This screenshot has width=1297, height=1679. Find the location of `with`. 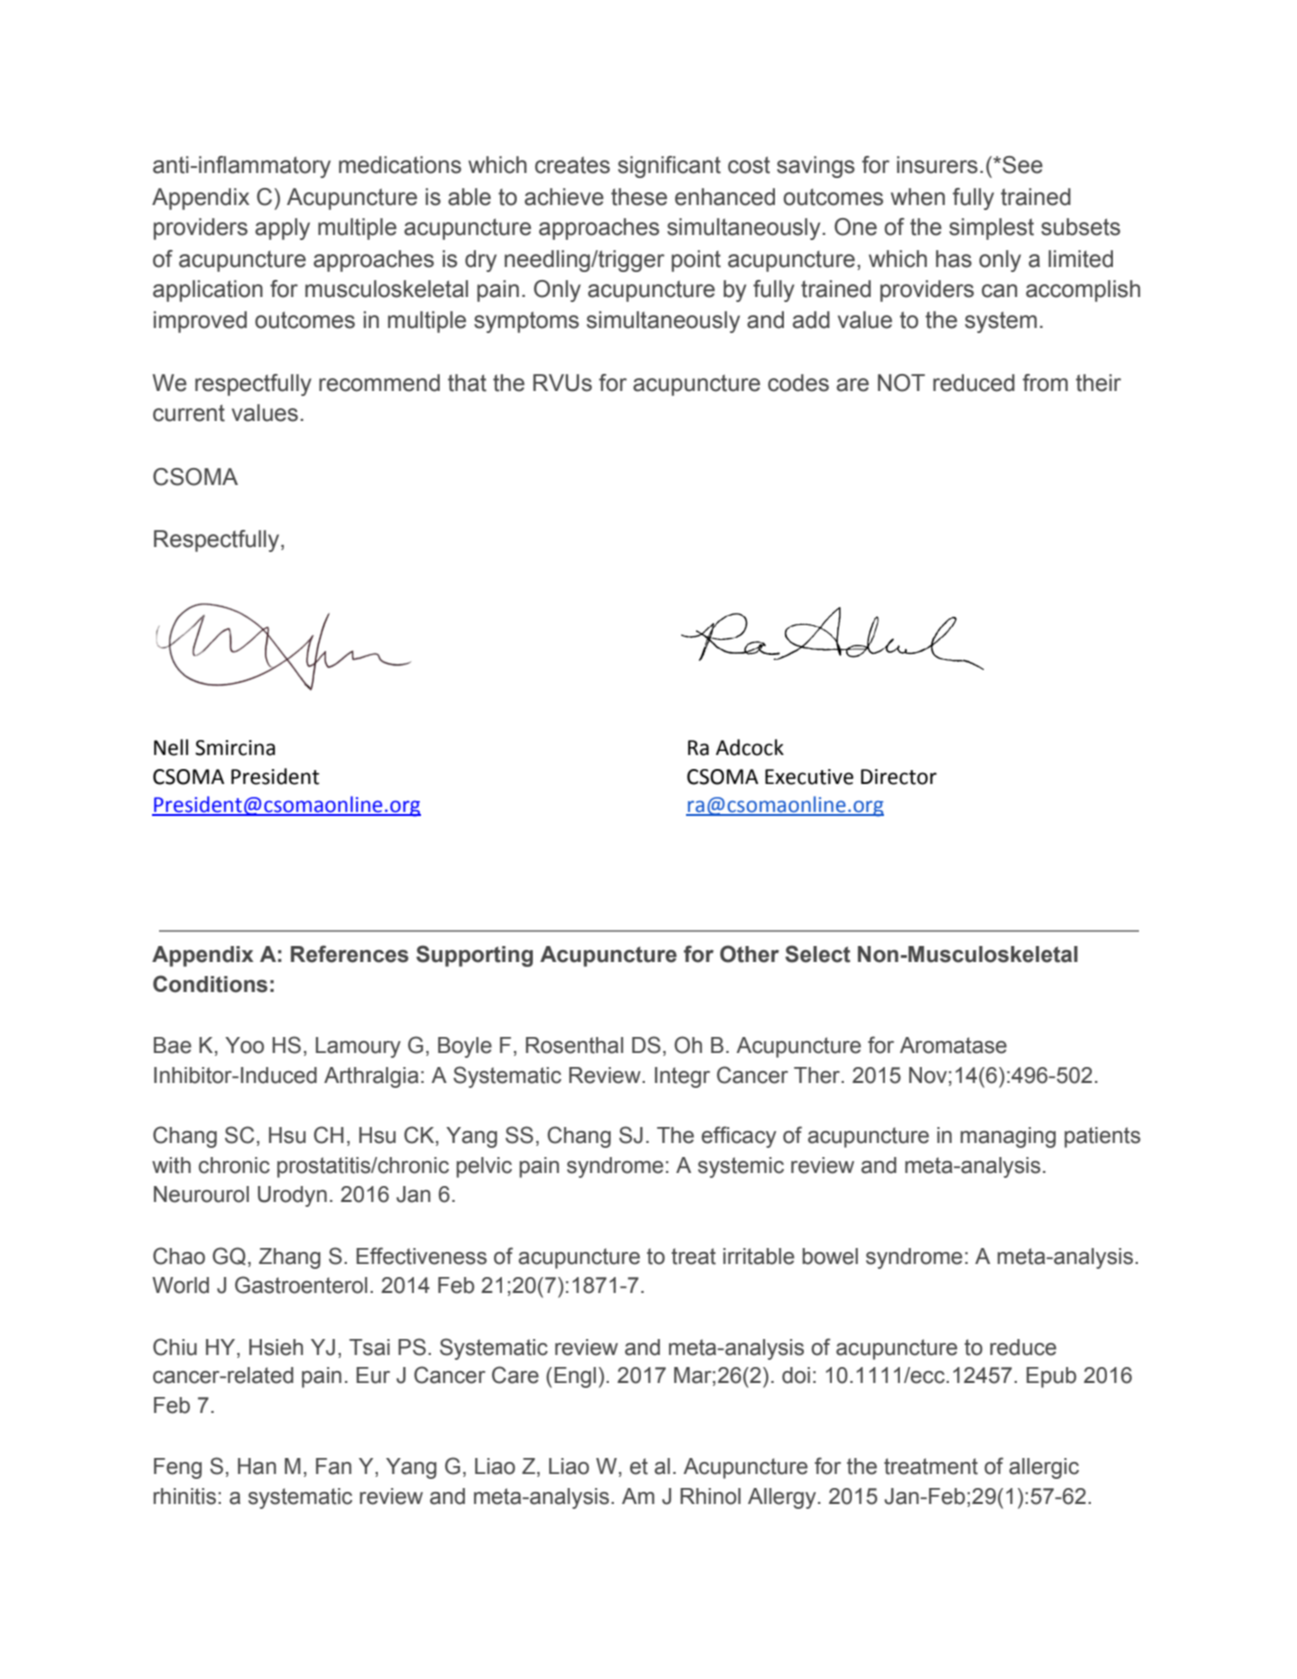

with is located at coordinates (171, 1165).
